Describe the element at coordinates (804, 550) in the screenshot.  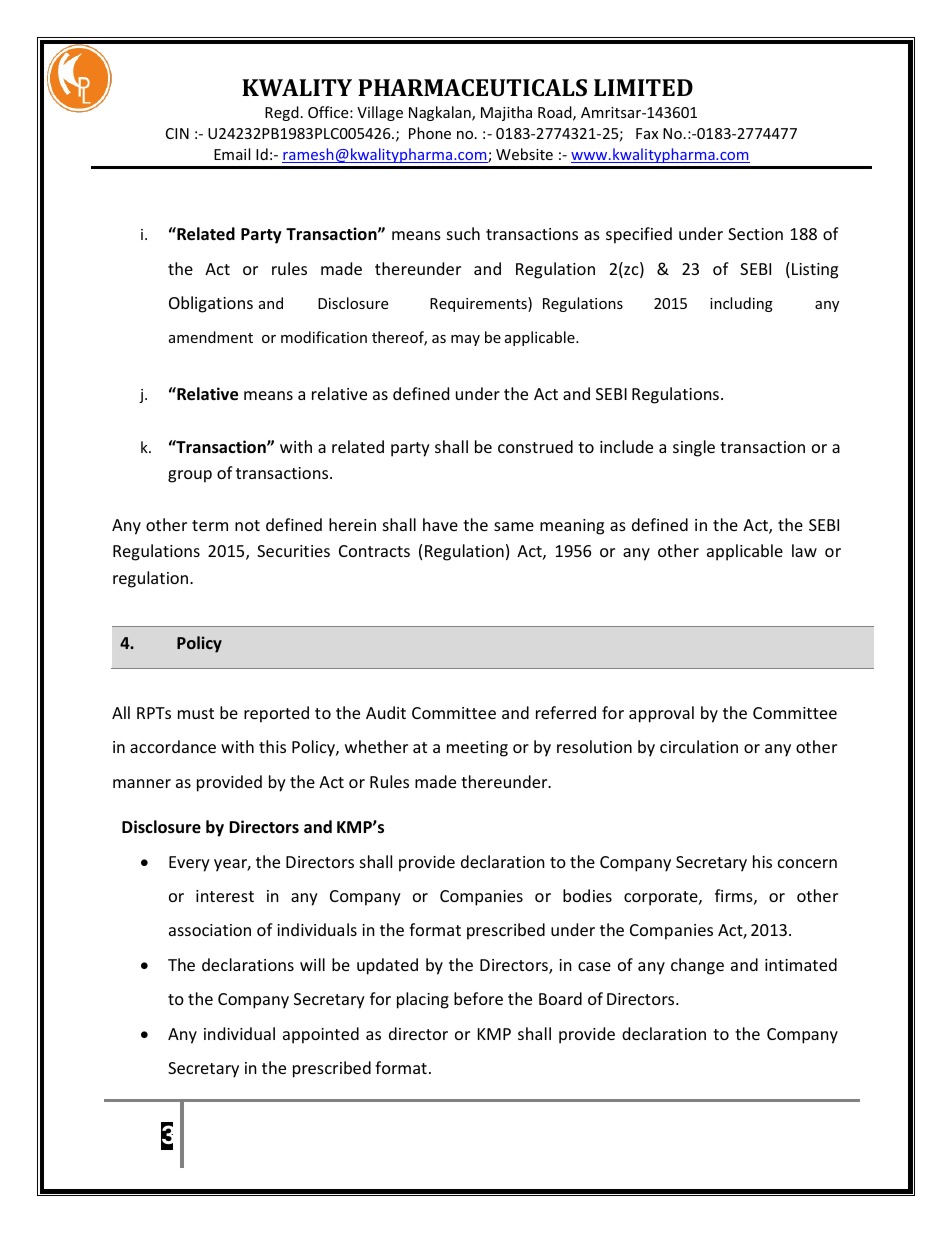
I see `law` at that location.
